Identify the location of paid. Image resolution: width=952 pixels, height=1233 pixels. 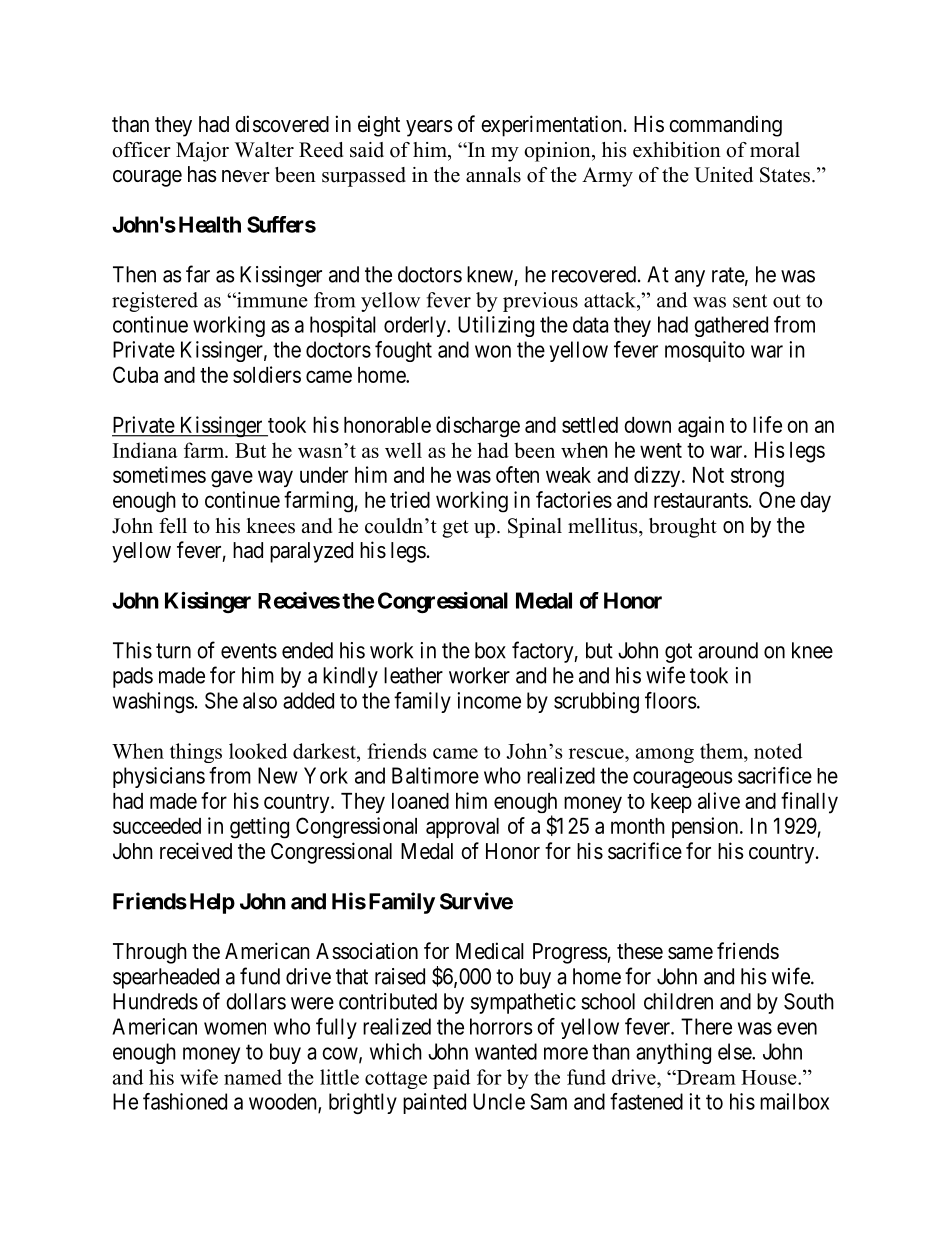
(451, 1079).
